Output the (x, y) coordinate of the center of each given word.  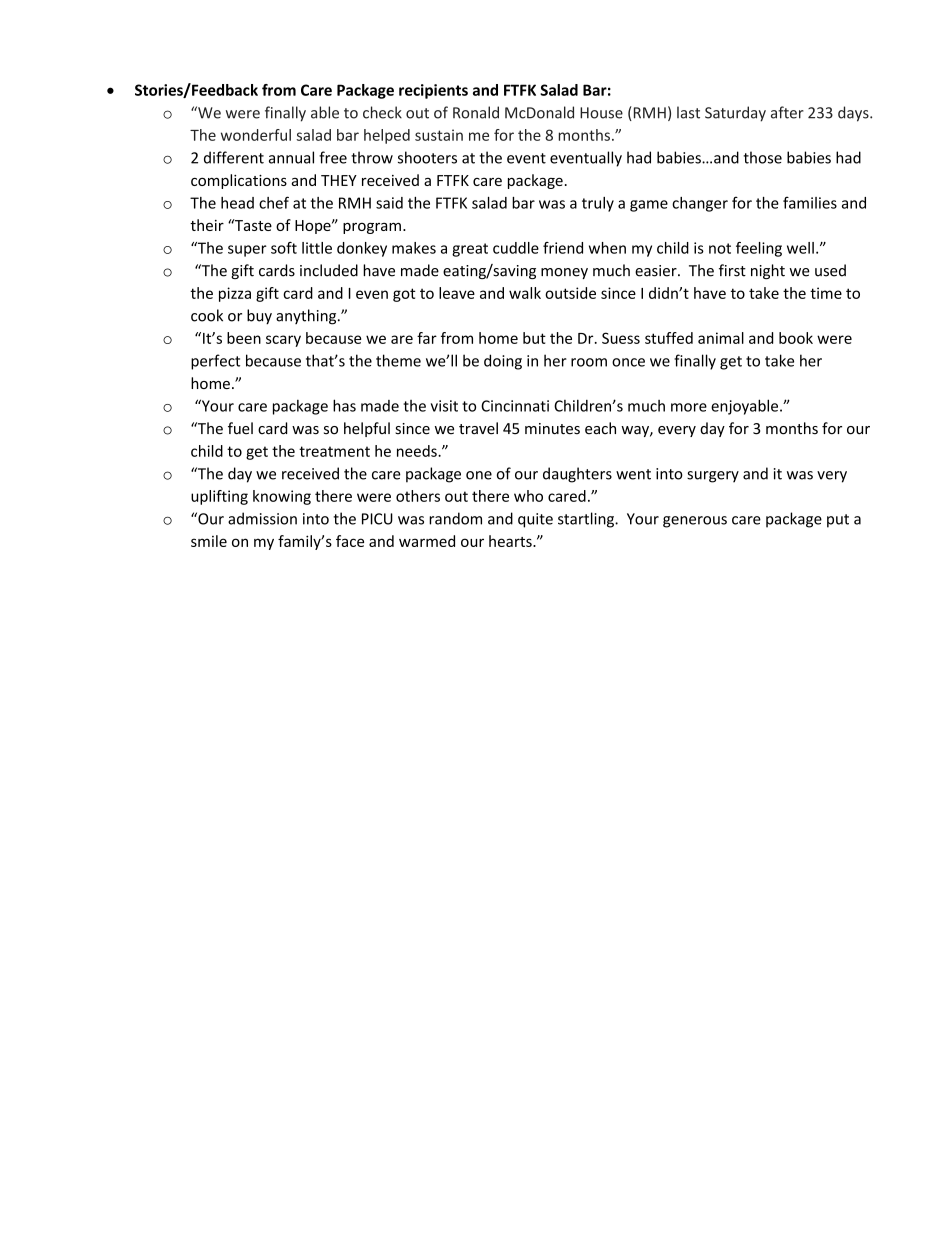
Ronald (476, 112)
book (796, 338)
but (534, 338)
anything (307, 317)
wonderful (256, 135)
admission (262, 518)
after (787, 112)
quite (535, 520)
